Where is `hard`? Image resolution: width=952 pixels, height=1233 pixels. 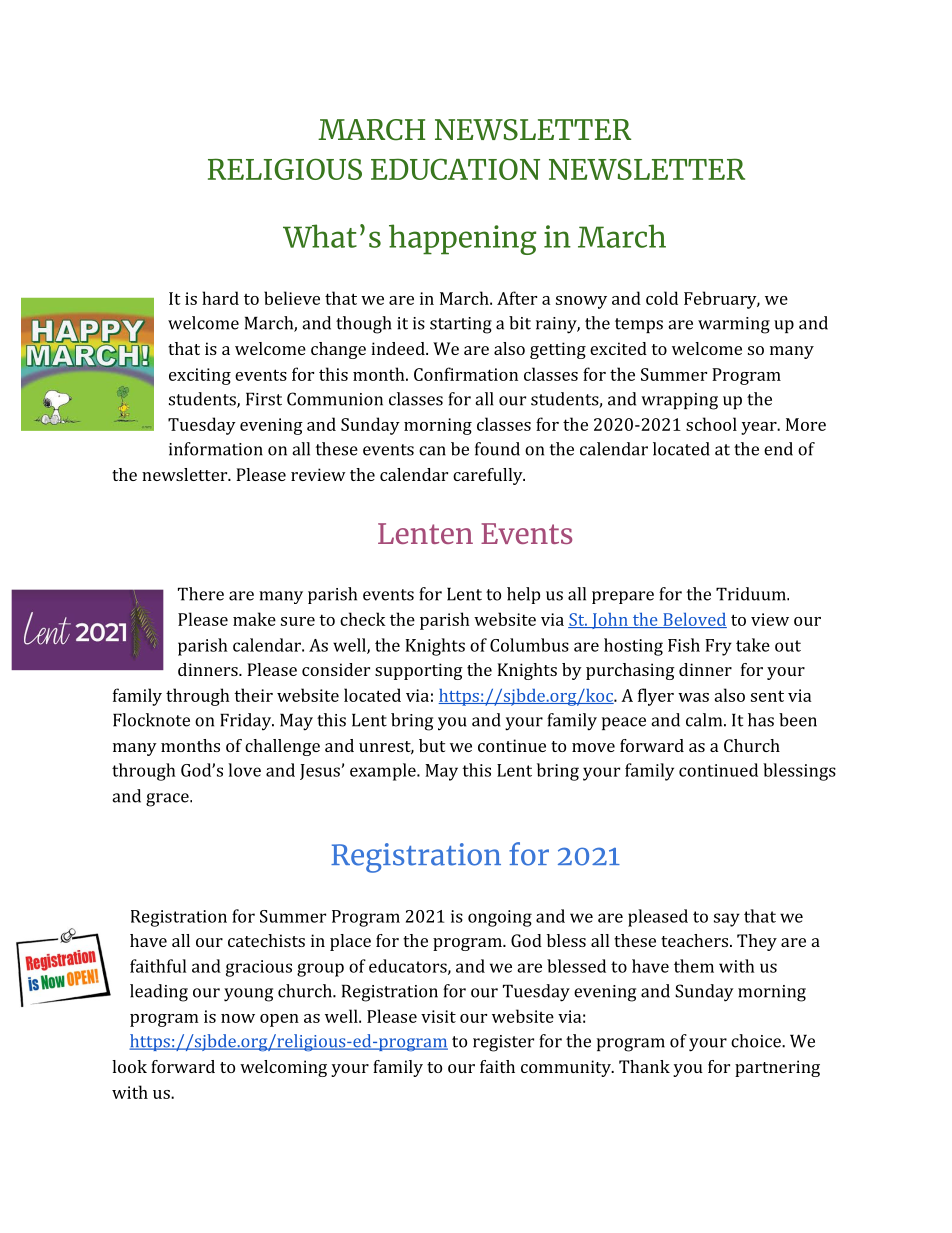 hard is located at coordinates (220, 298).
